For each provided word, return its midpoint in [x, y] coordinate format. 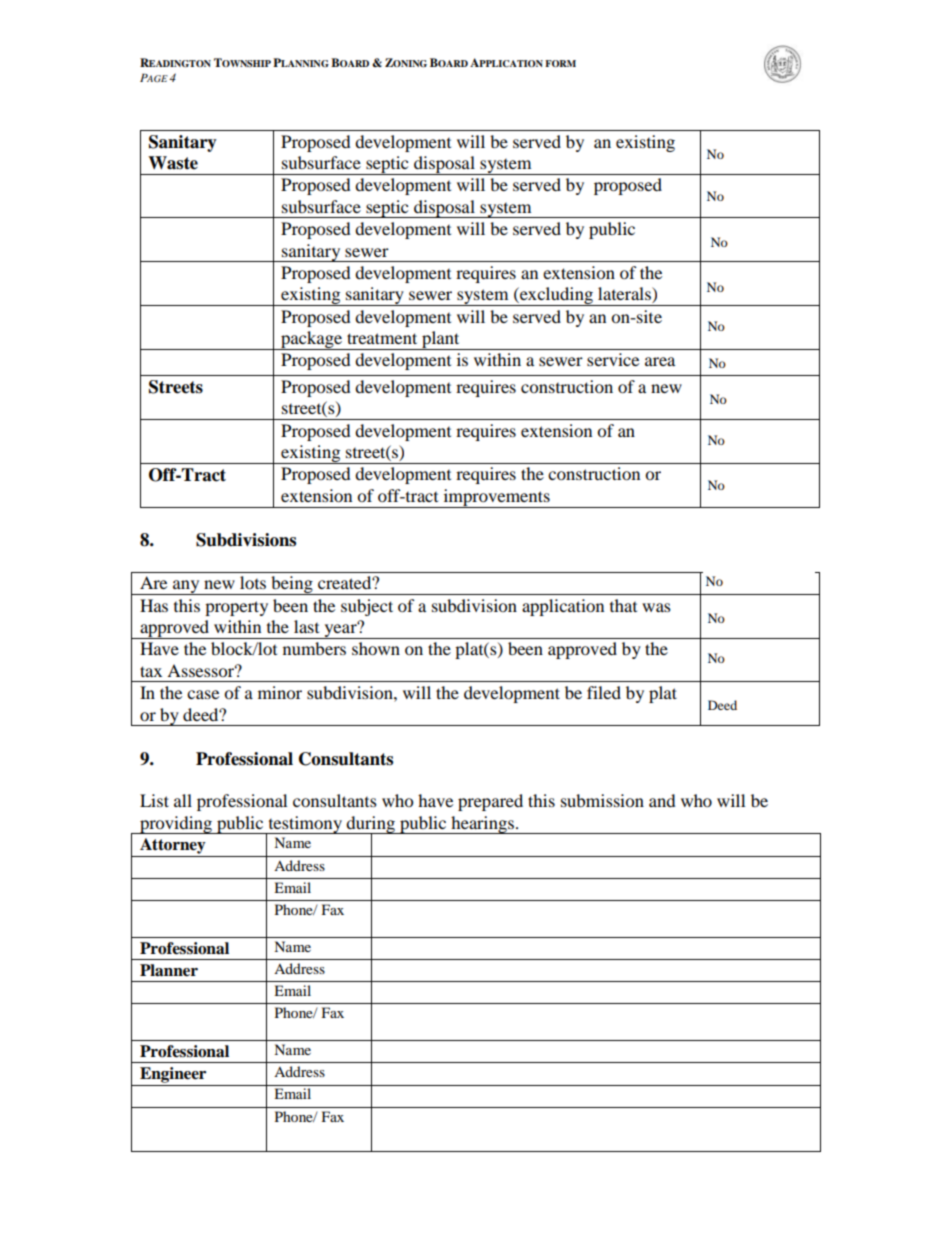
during [371, 825]
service [613, 359]
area [660, 361]
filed [604, 692]
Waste [173, 163]
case [203, 694]
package [312, 340]
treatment [382, 338]
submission [602, 800]
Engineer [173, 1075]
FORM [560, 63]
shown [376, 648]
